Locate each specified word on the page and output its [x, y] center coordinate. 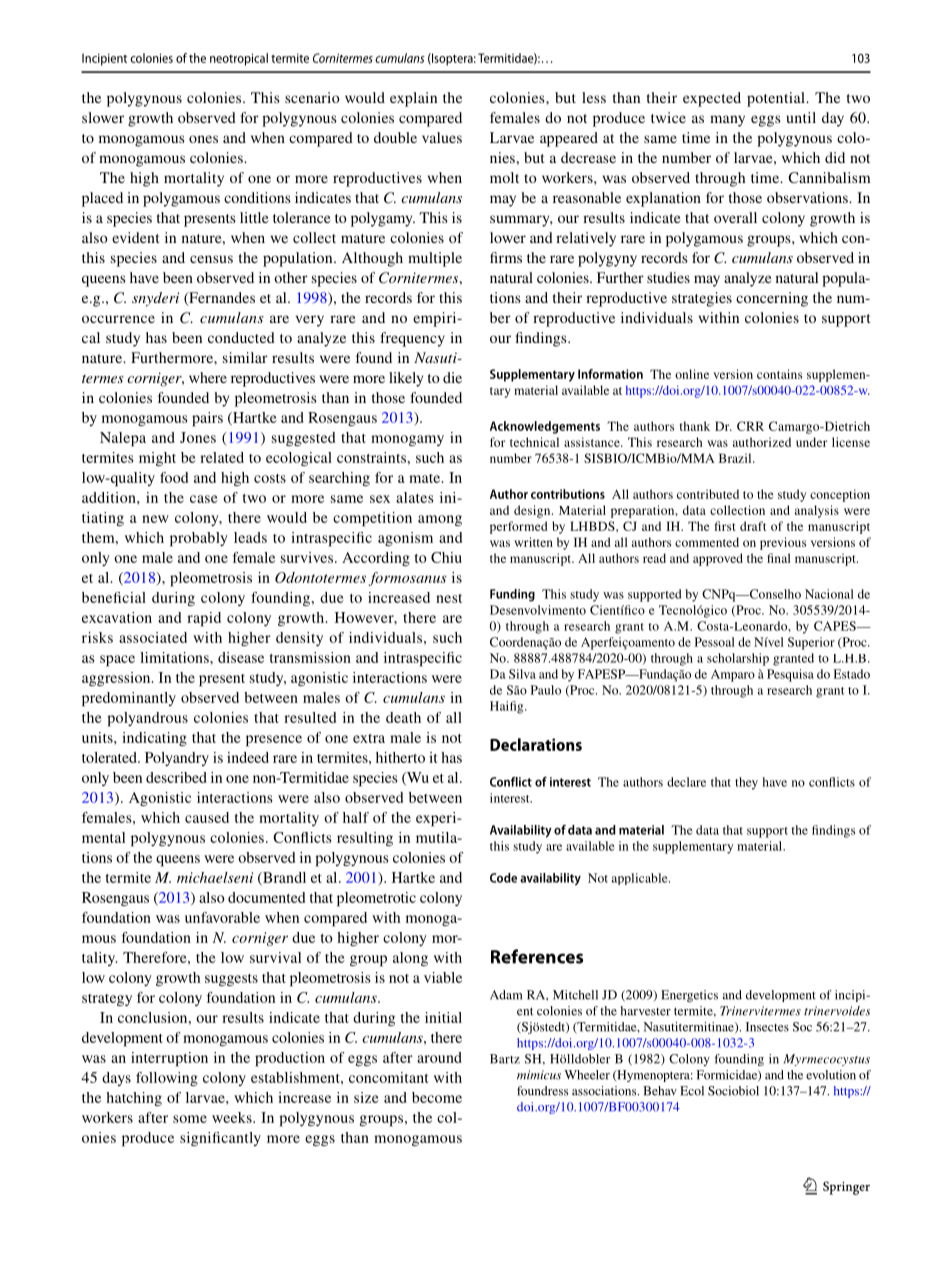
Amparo [733, 675]
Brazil [736, 458]
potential [777, 99]
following [167, 1079]
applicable [641, 879]
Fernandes [221, 299]
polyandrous [147, 719]
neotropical [239, 59]
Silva [522, 674]
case [204, 499]
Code [503, 878]
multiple [435, 259]
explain [413, 99]
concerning [772, 299]
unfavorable [222, 917]
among [440, 520]
